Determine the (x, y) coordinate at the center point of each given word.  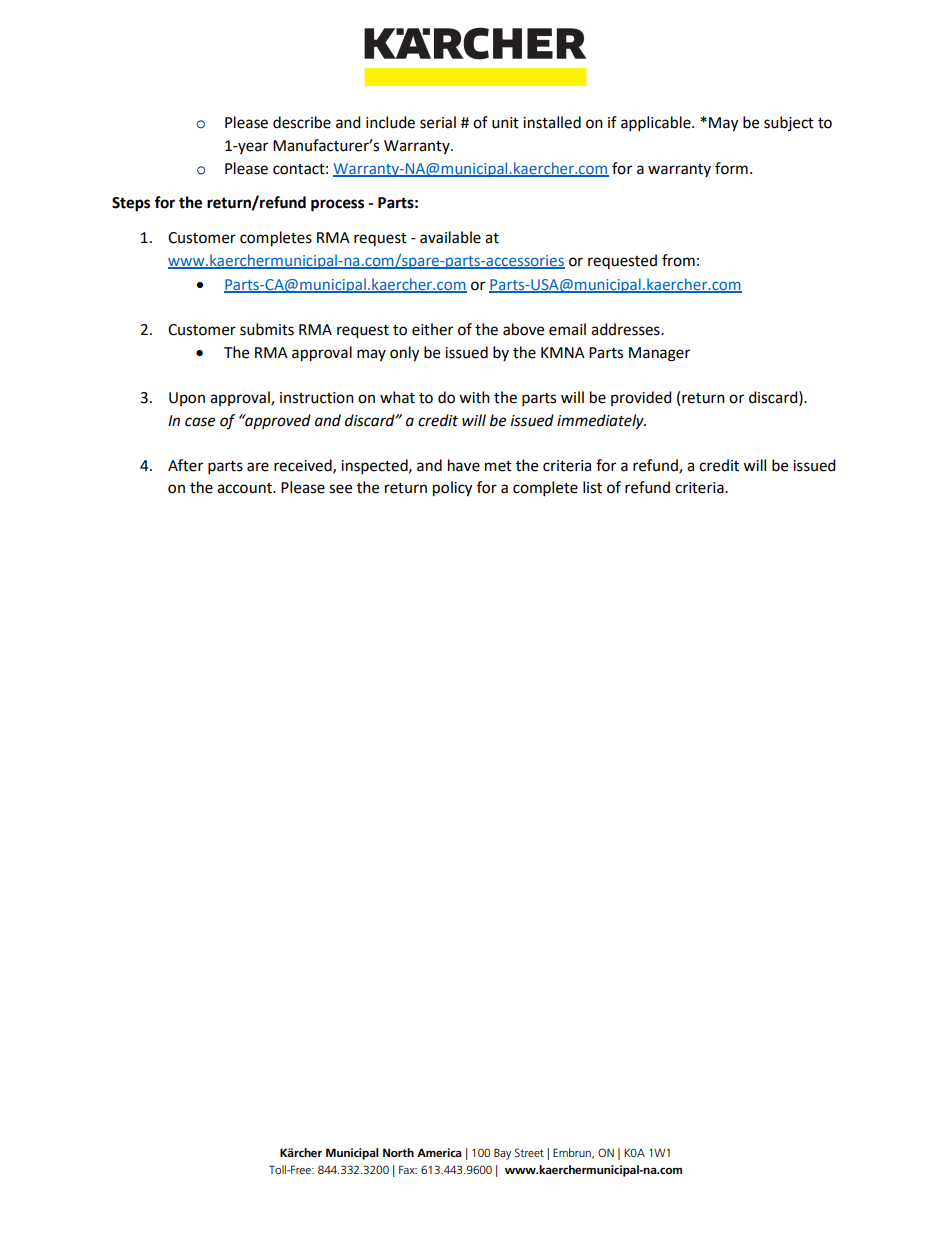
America (439, 1152)
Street (529, 1152)
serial (438, 122)
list (592, 487)
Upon (187, 399)
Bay (502, 1154)
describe (302, 122)
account (245, 488)
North (398, 1152)
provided (641, 398)
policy (452, 489)
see (340, 489)
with (474, 397)
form (731, 168)
